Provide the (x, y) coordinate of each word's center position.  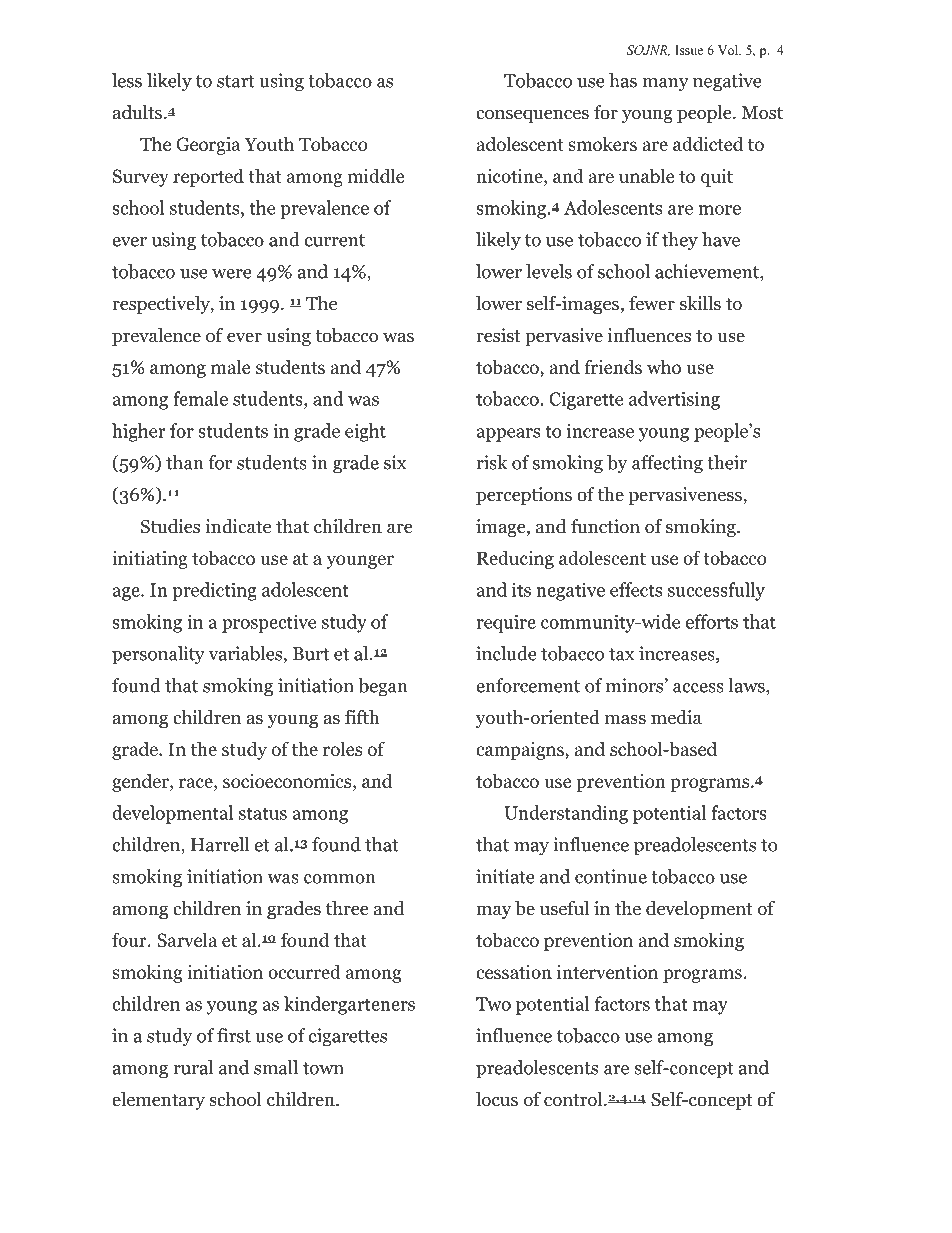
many (665, 85)
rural (193, 1067)
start (236, 81)
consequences (532, 116)
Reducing (515, 559)
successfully (716, 591)
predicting (214, 591)
